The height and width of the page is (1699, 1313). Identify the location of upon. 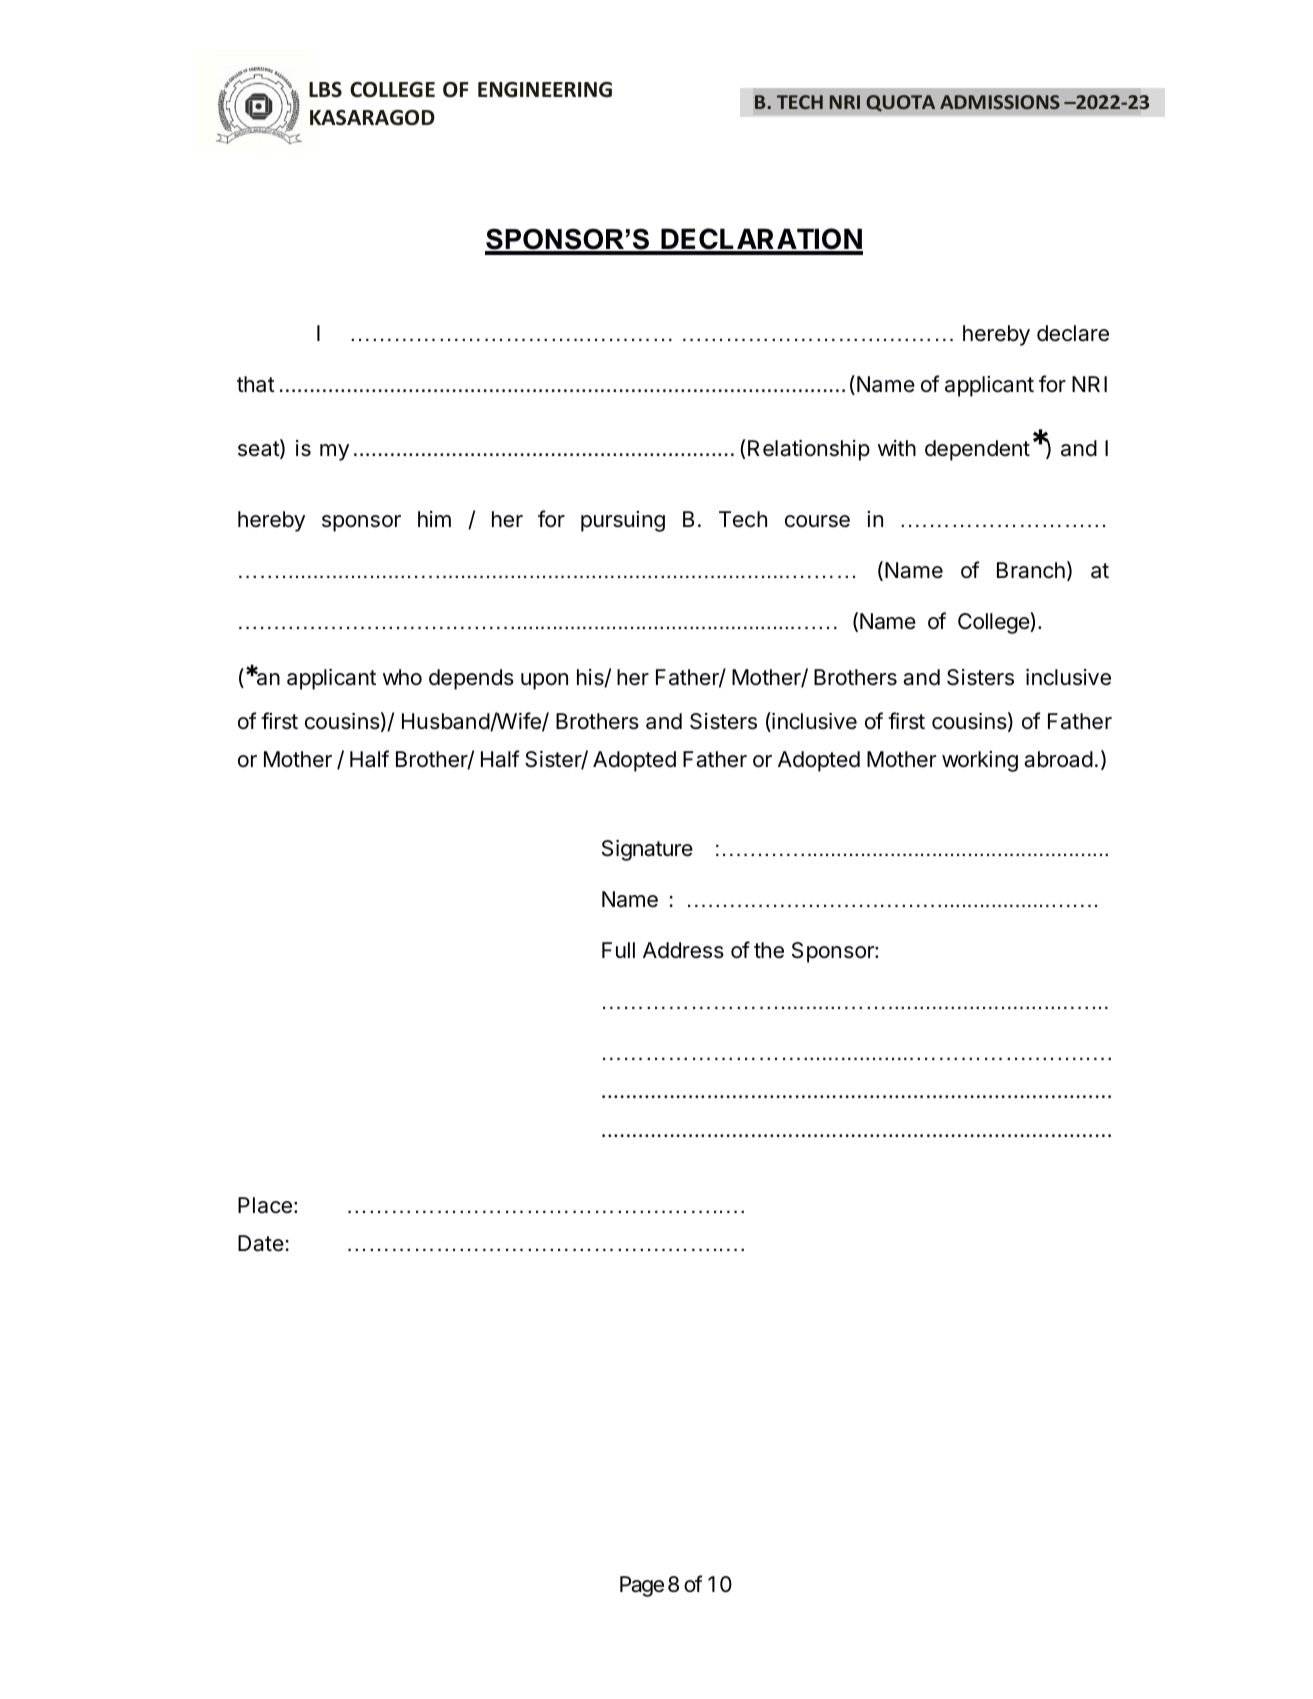
(544, 681).
